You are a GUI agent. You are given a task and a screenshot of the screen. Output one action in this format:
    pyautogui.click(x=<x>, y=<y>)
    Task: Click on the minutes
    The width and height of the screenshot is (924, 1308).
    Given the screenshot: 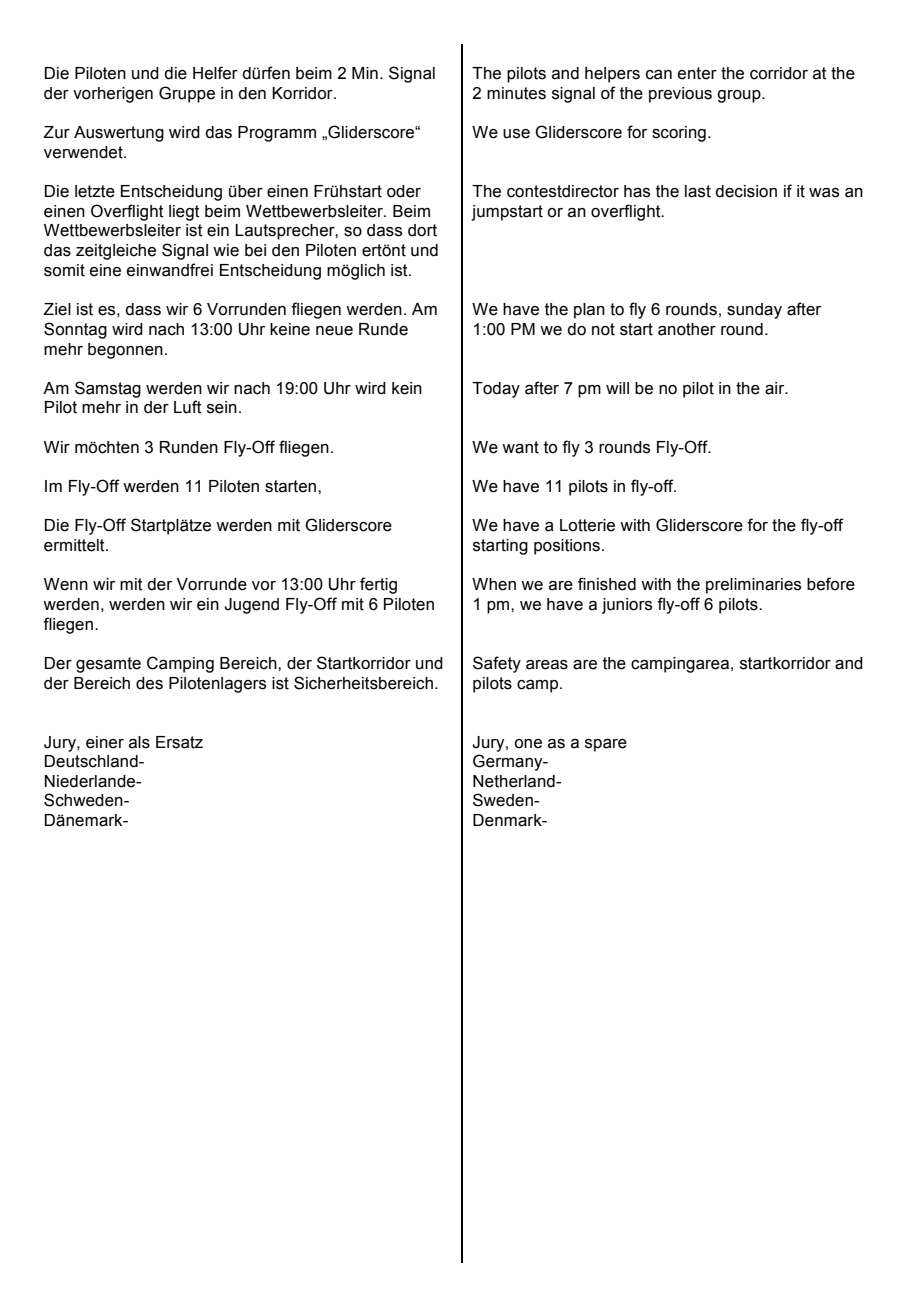 What is the action you would take?
    pyautogui.click(x=516, y=93)
